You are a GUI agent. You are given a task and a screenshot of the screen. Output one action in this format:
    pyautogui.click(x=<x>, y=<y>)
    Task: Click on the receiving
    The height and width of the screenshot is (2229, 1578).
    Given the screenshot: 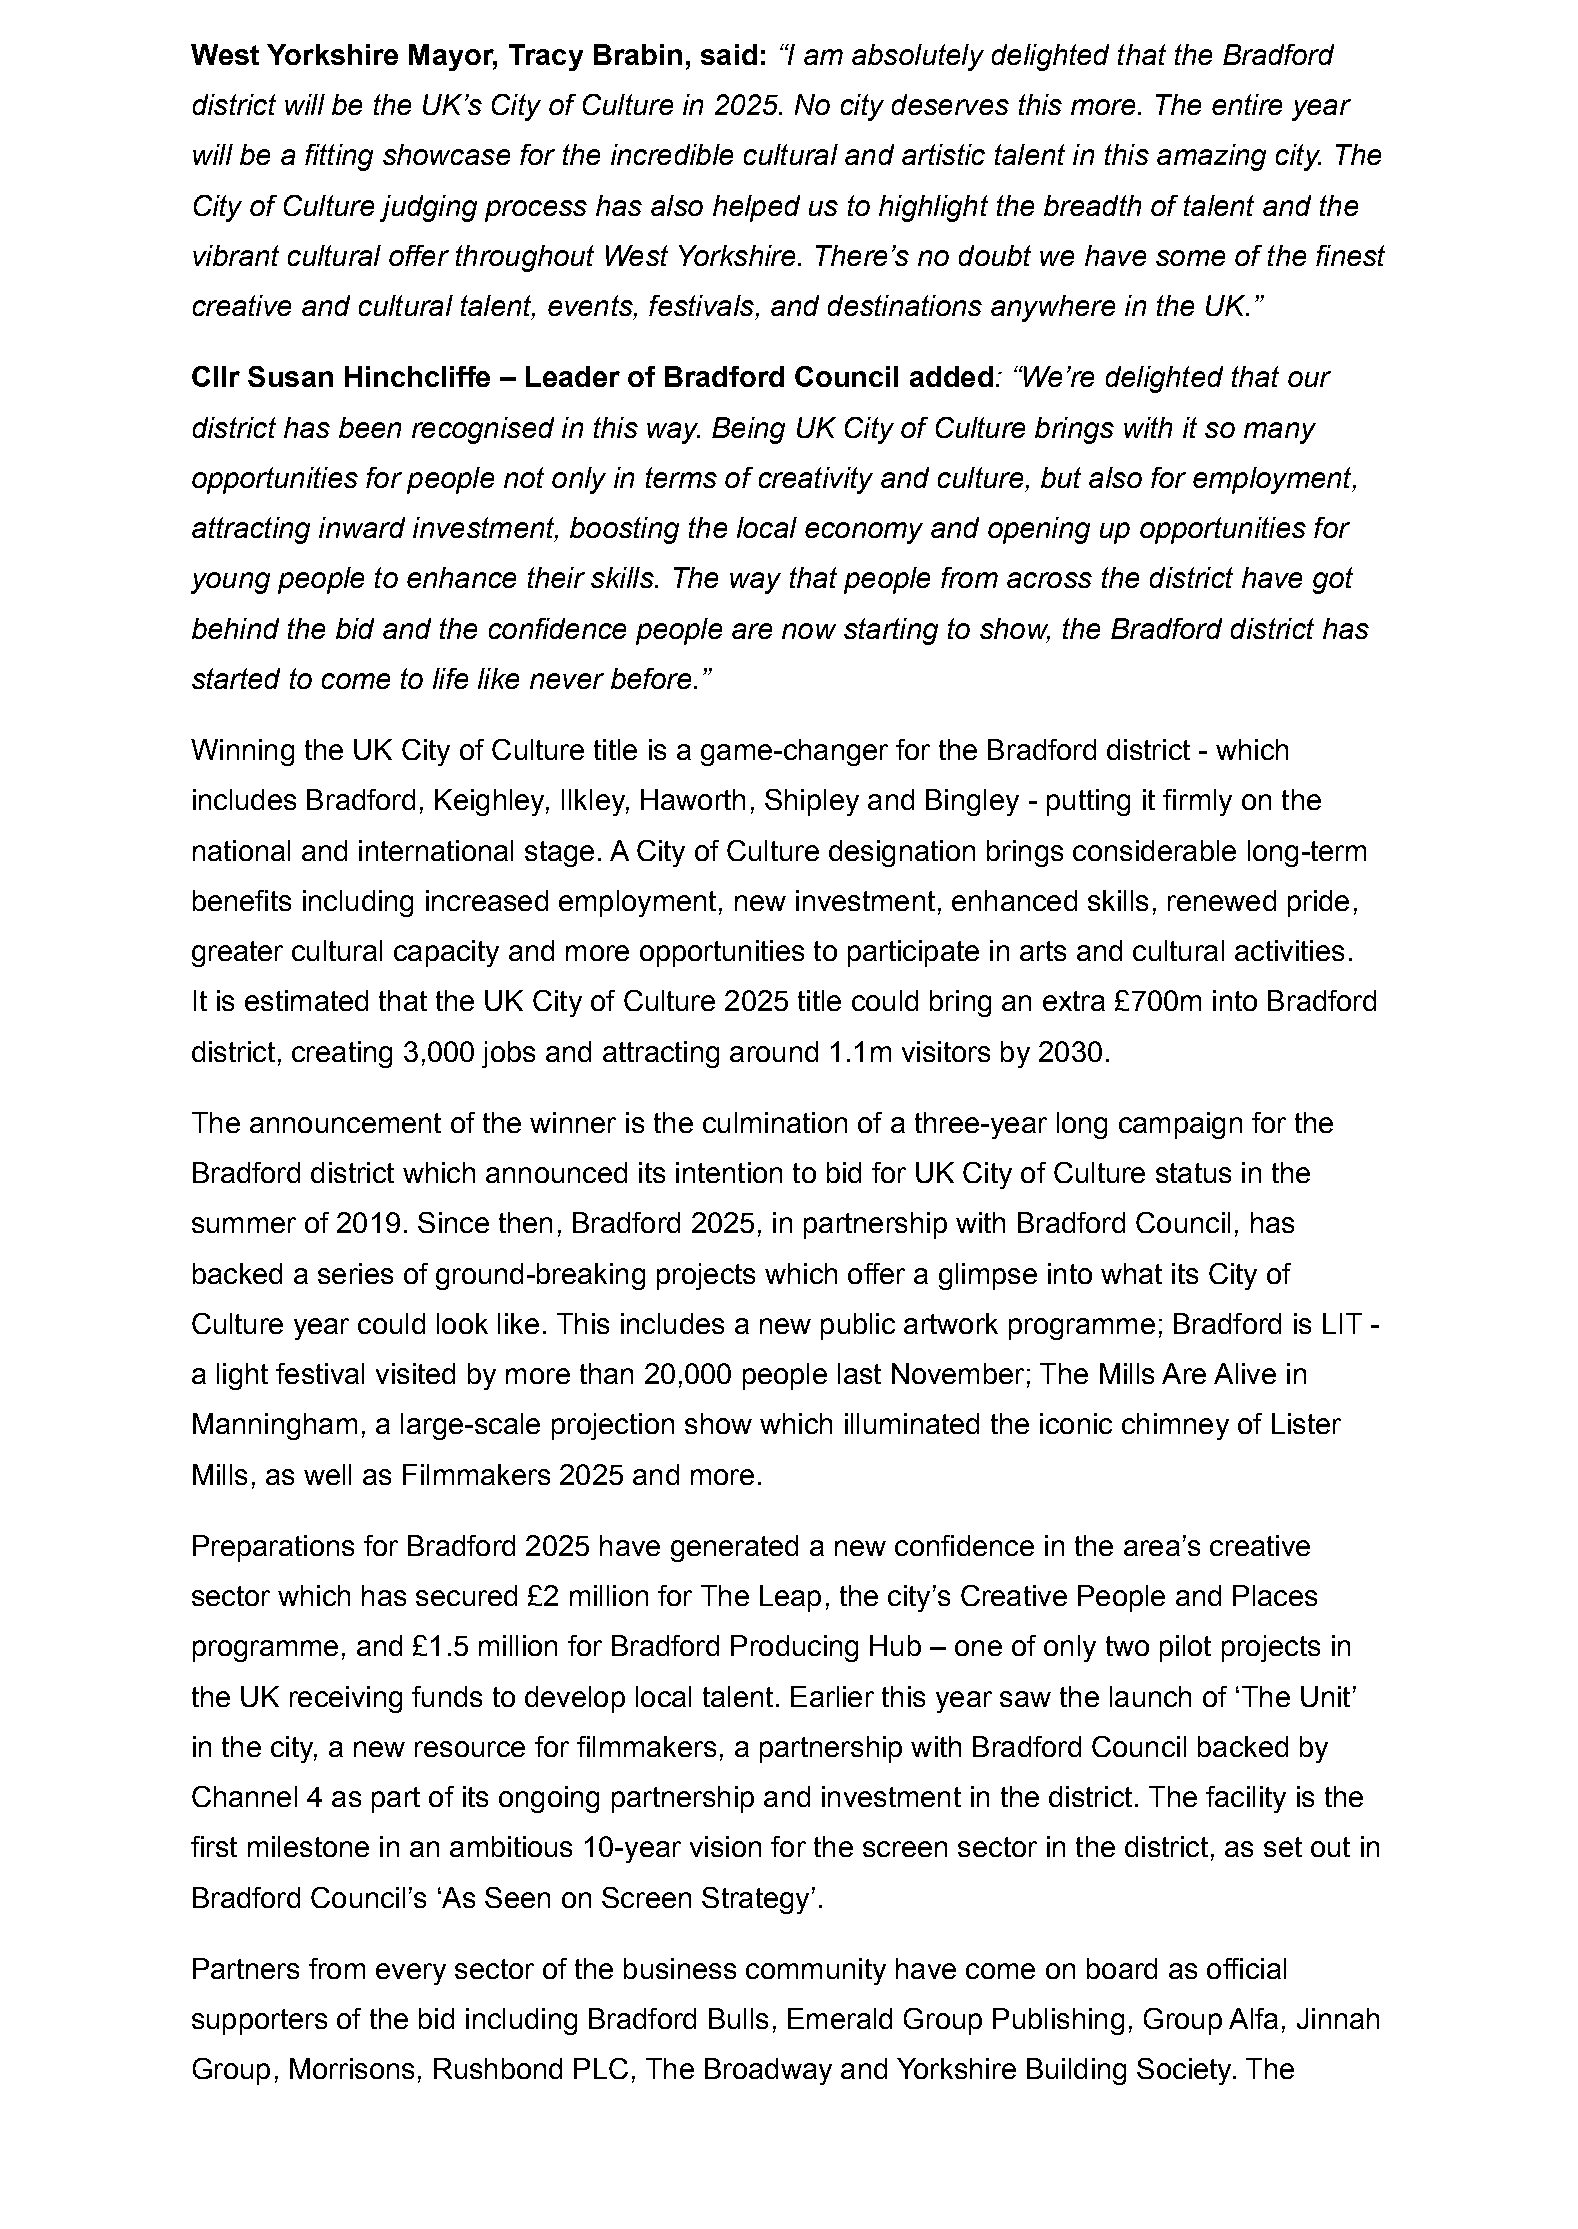 What is the action you would take?
    pyautogui.click(x=346, y=1699)
